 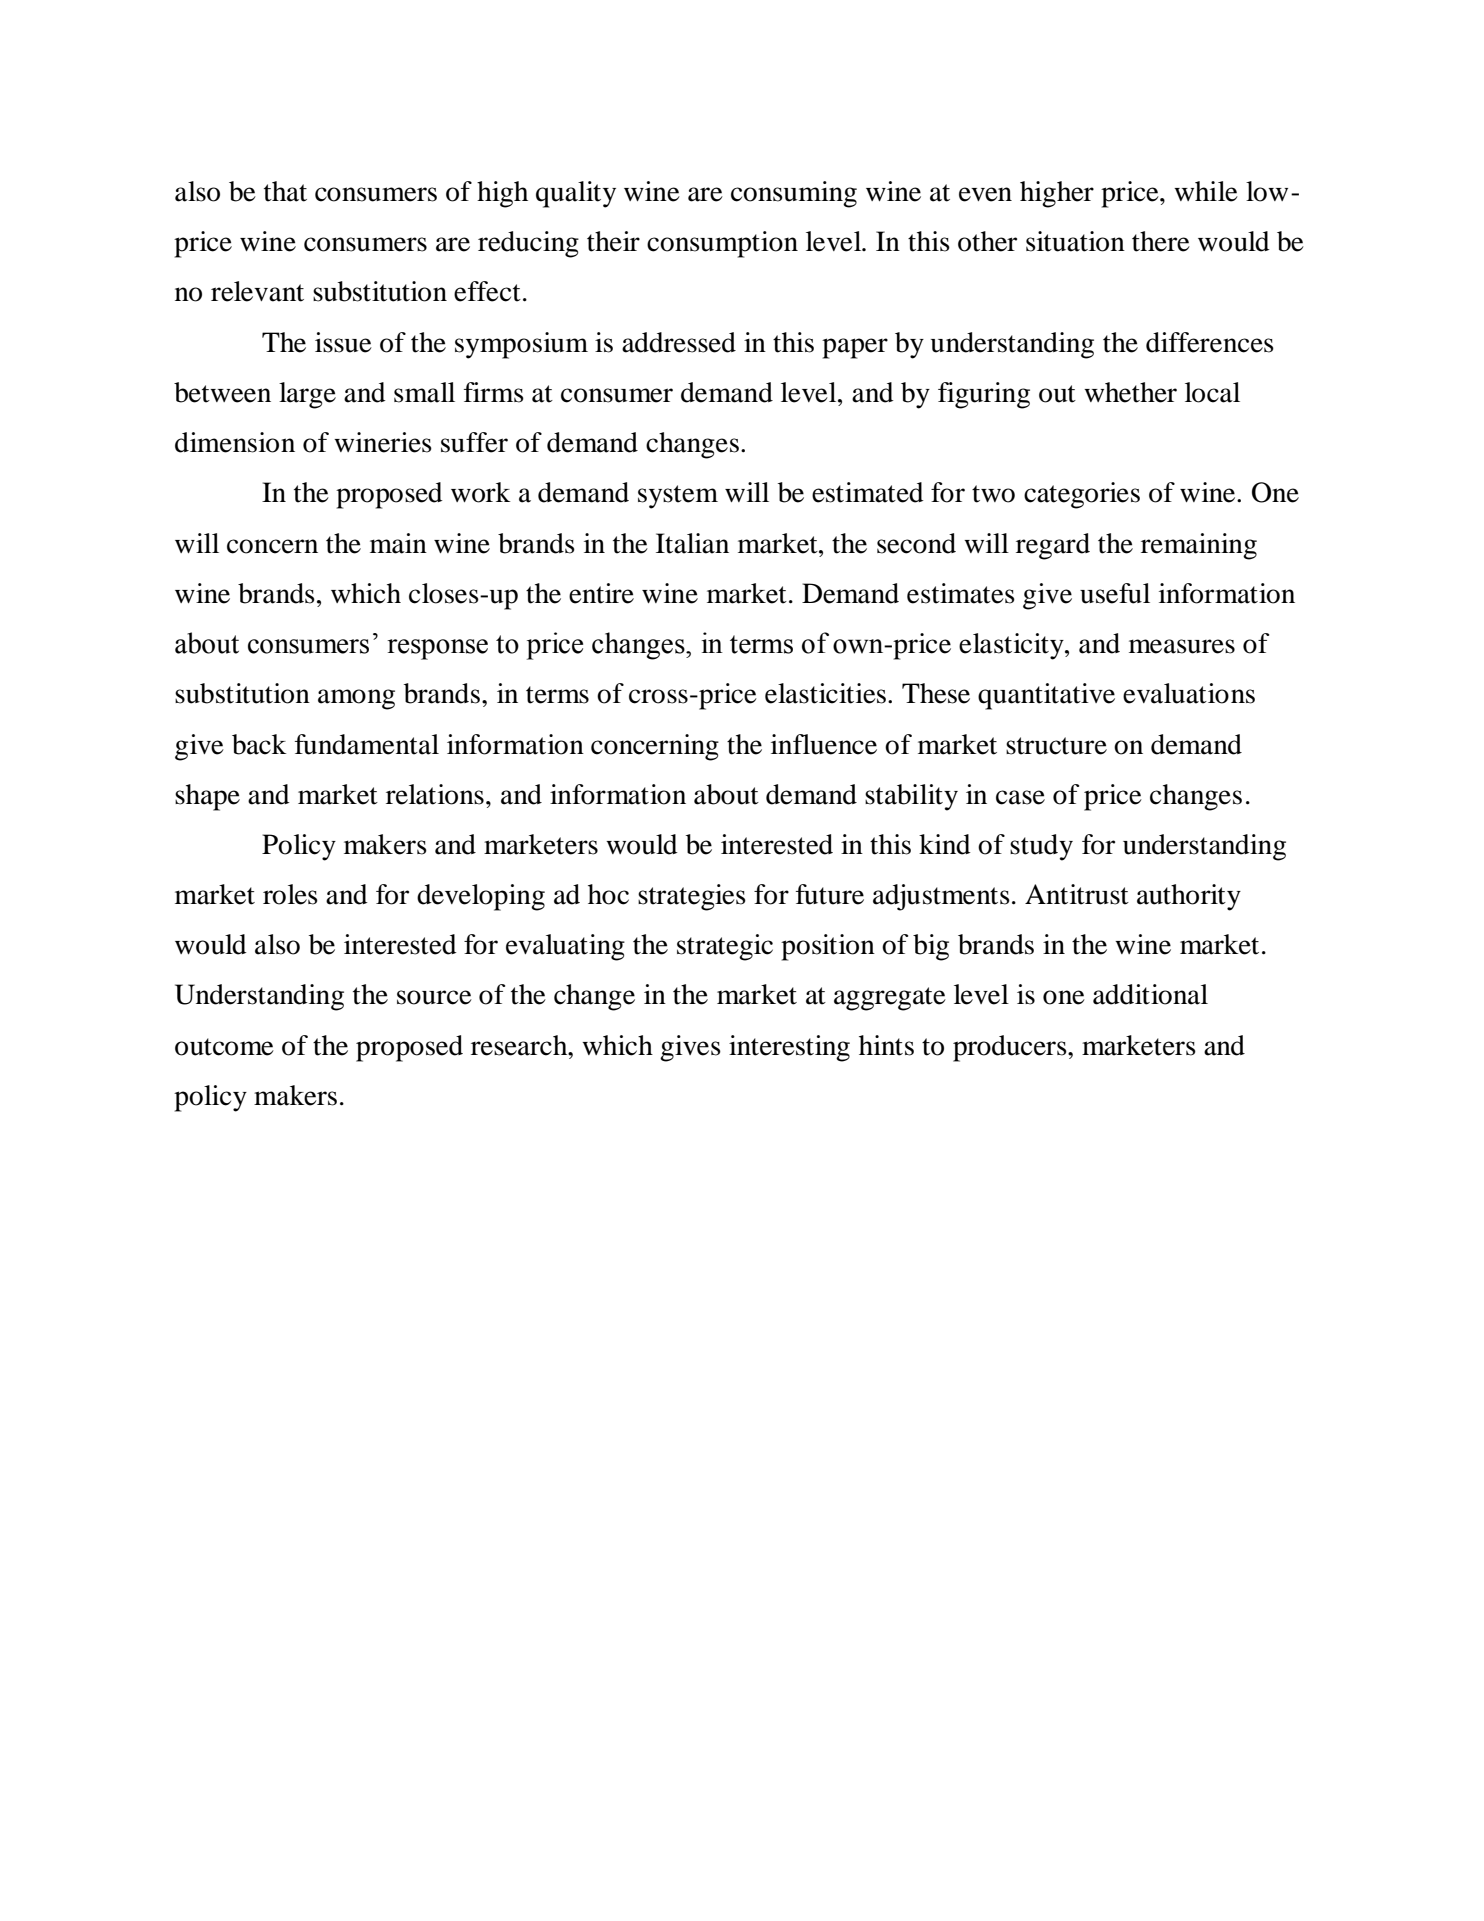 What do you see at coordinates (722, 244) in the screenshot?
I see `consumption` at bounding box center [722, 244].
